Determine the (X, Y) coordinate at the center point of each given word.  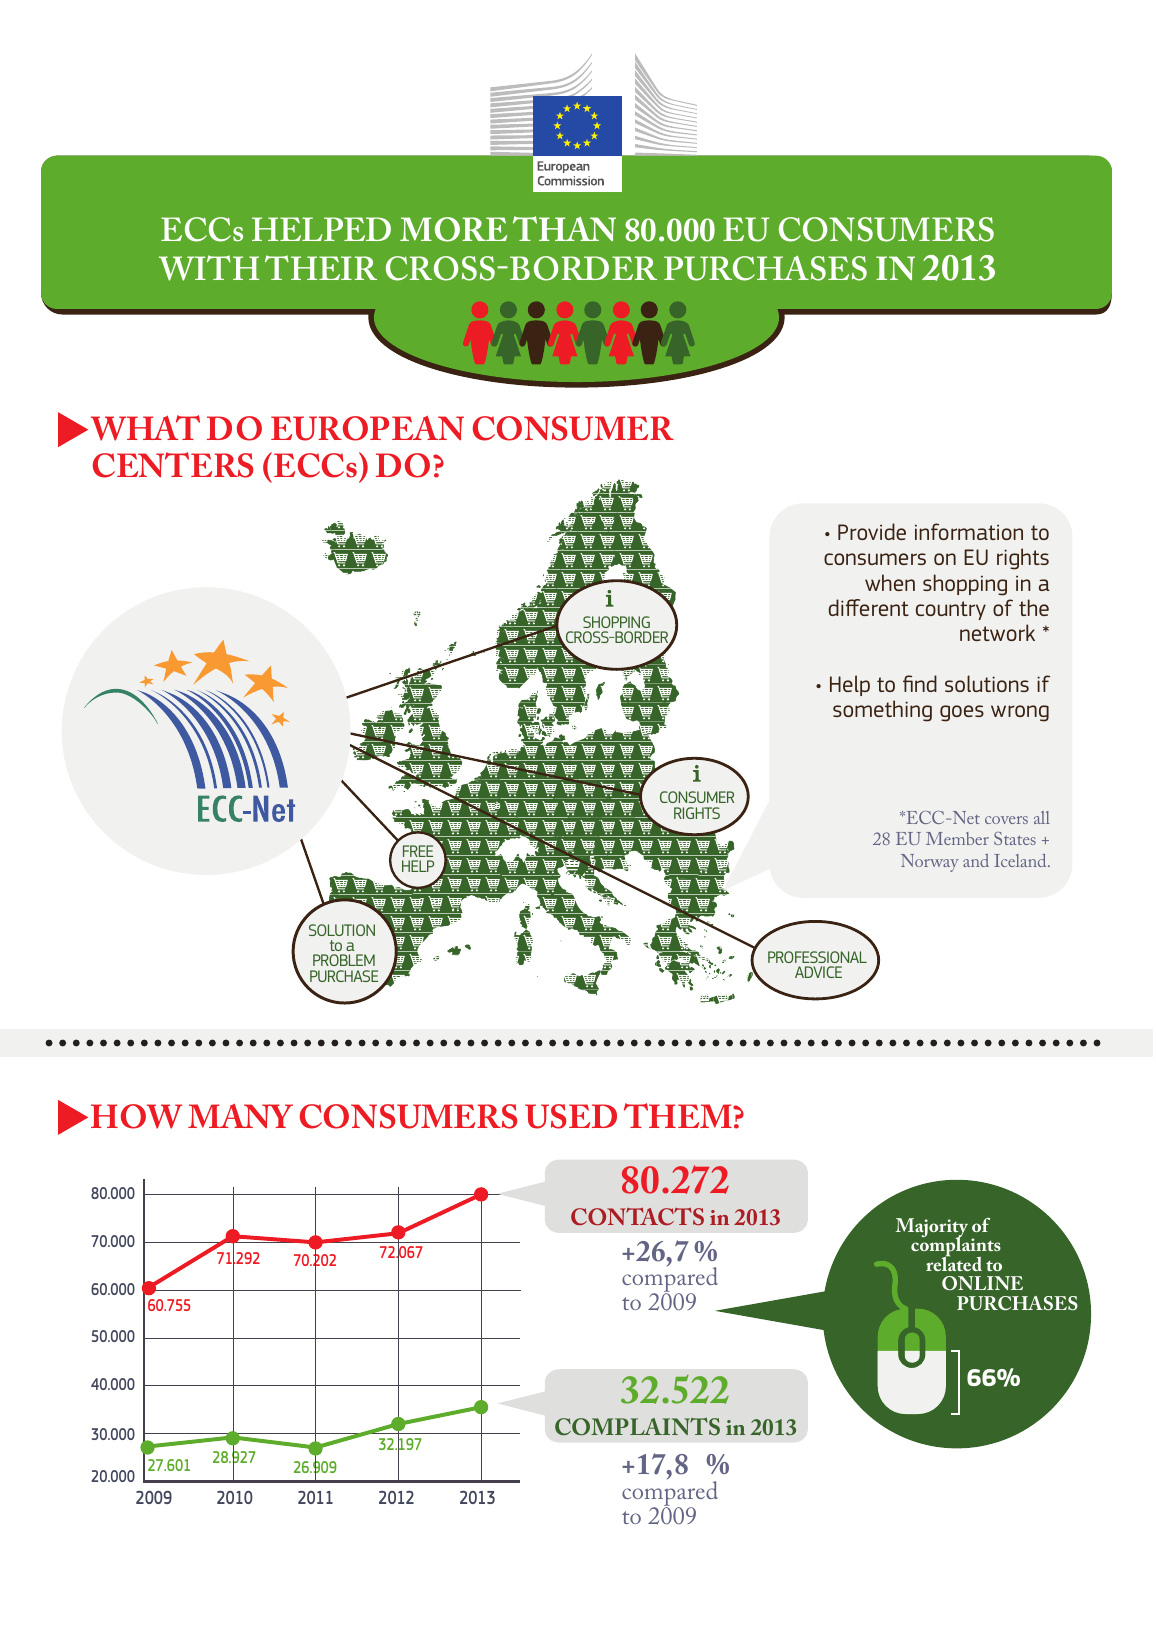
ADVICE (818, 972)
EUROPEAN (367, 428)
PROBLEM (344, 960)
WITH (209, 268)
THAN (564, 228)
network (997, 632)
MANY (240, 1116)
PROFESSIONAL (817, 957)
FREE (418, 851)
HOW (136, 1116)
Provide (872, 531)
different (869, 607)
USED (571, 1116)
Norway (930, 863)
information (969, 531)
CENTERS (173, 465)
